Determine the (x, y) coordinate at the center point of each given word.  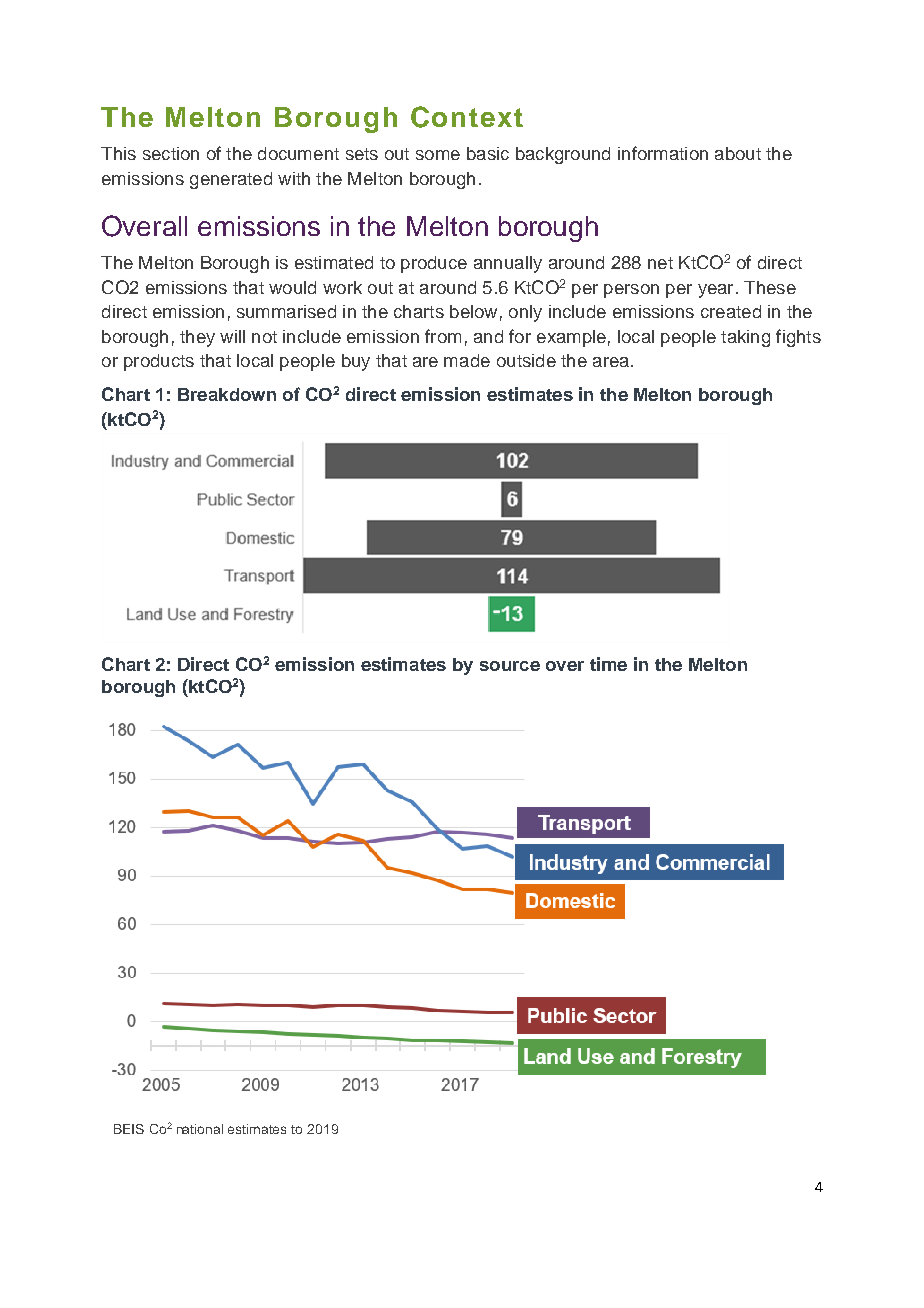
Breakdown (227, 394)
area (611, 362)
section (171, 153)
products (159, 362)
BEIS (129, 1129)
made (467, 360)
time (608, 664)
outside (526, 360)
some (438, 155)
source (510, 666)
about (738, 153)
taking (745, 338)
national (200, 1129)
